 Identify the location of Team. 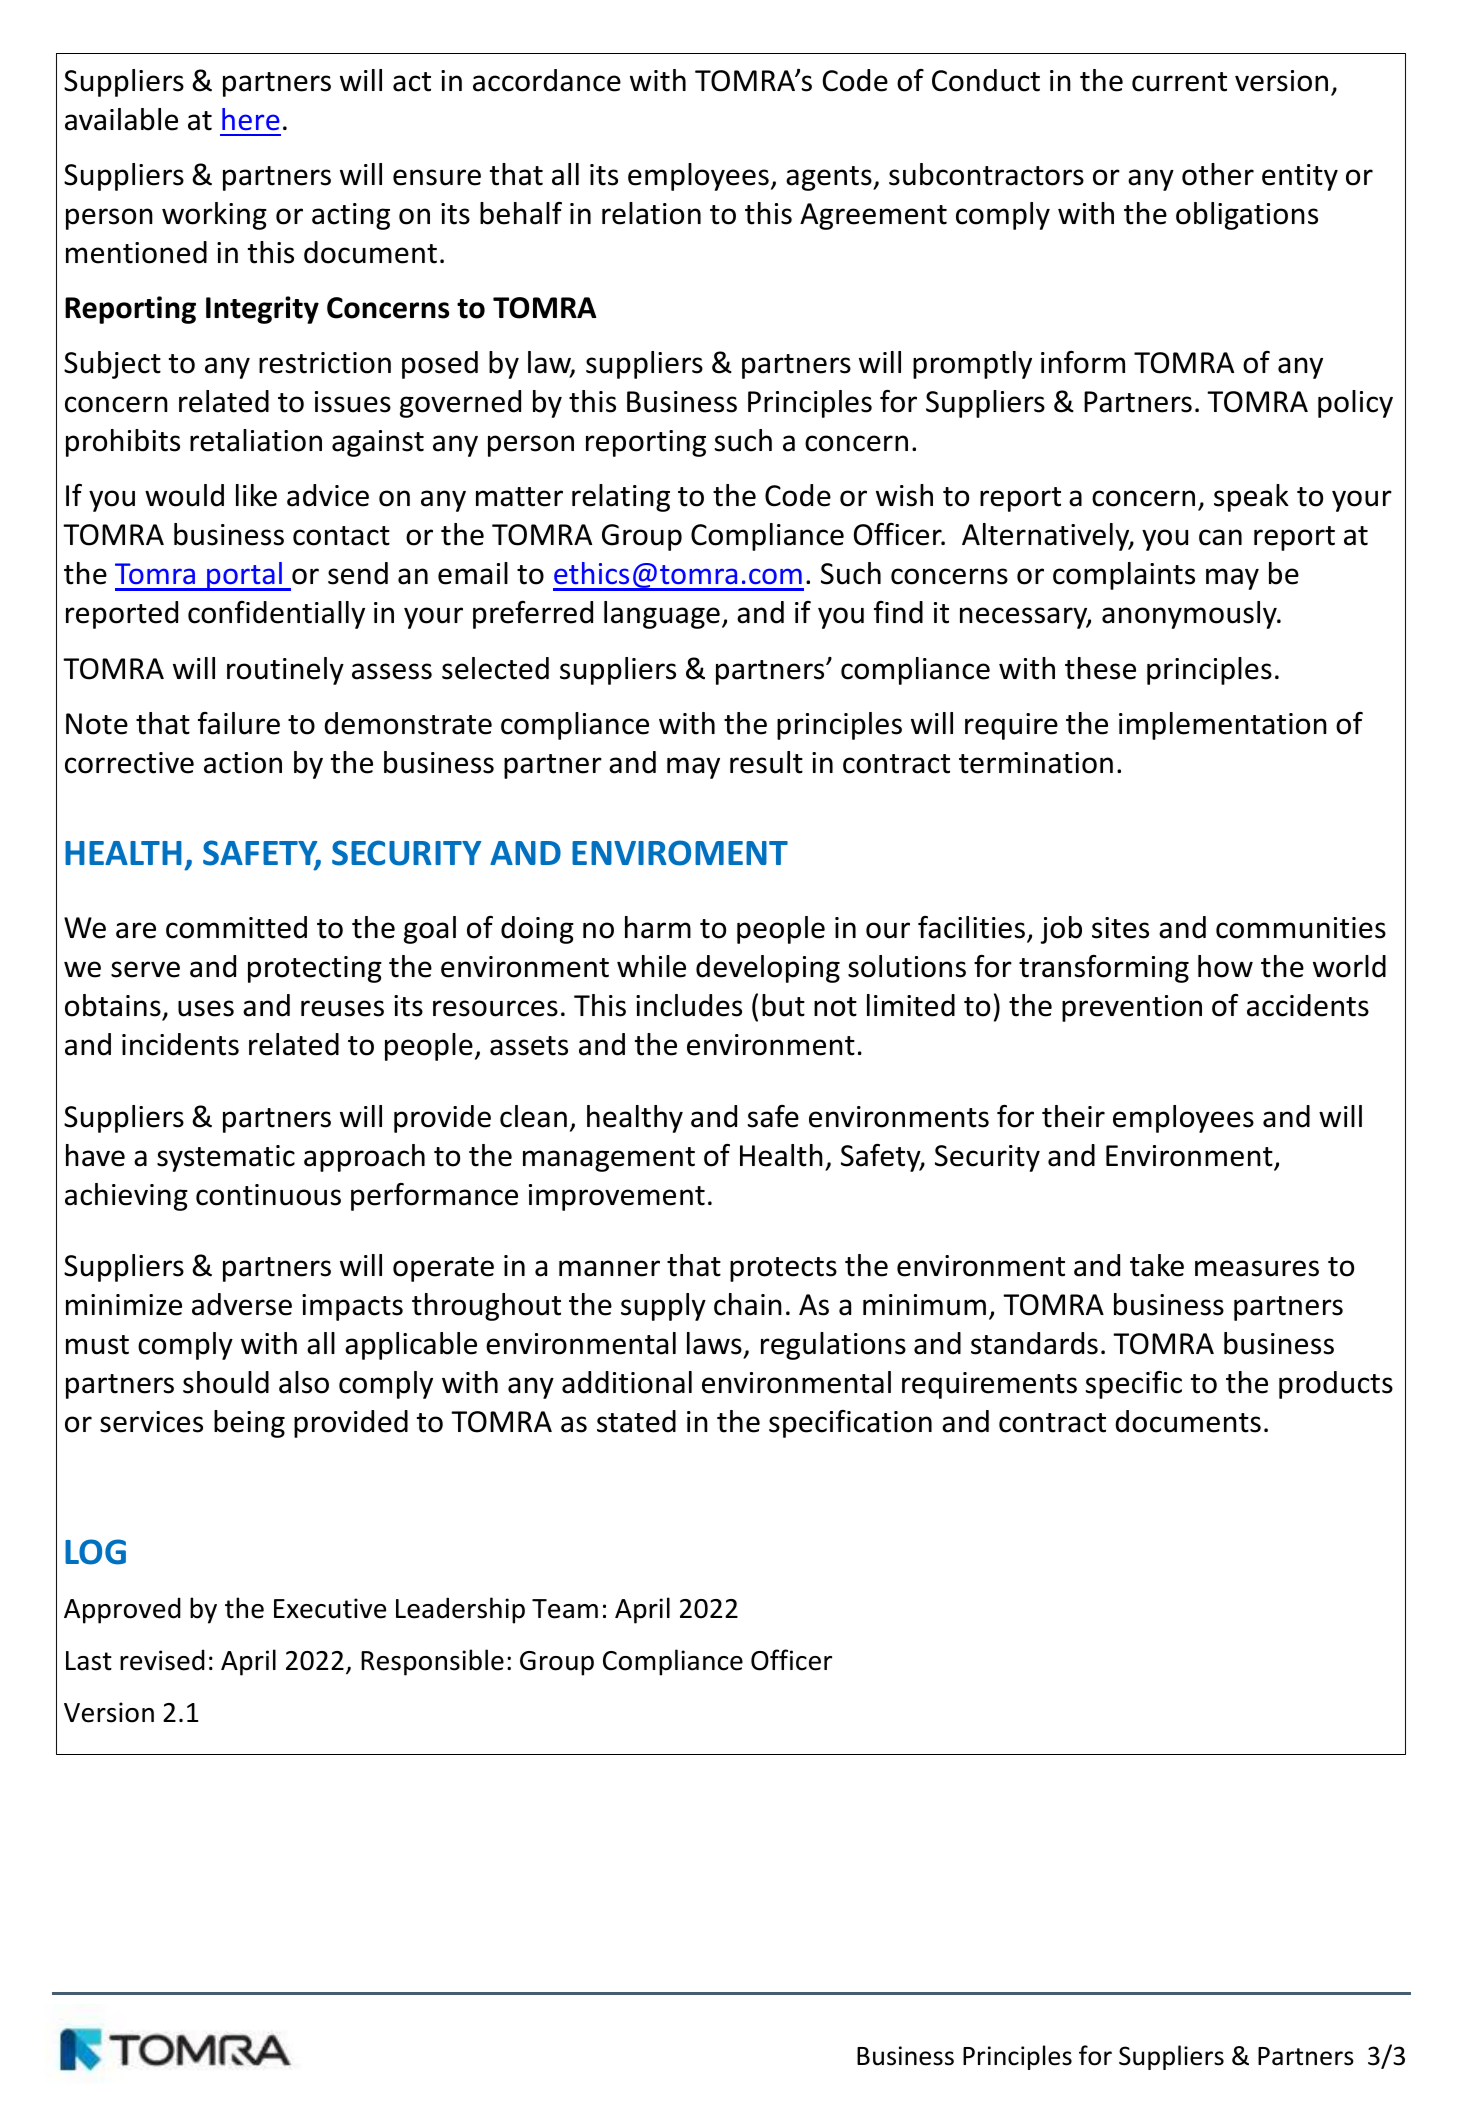
(565, 1609).
